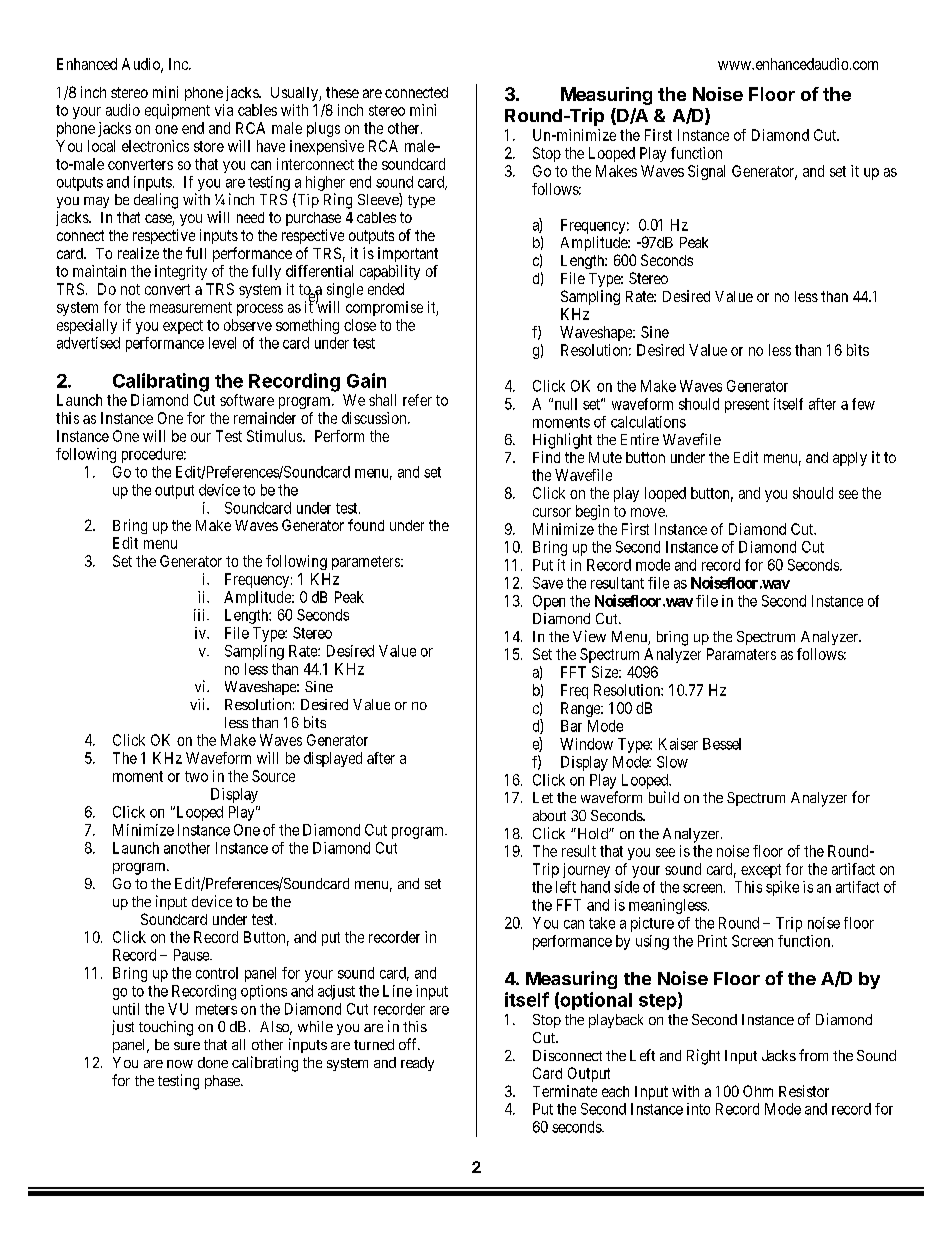  Describe the element at coordinates (706, 172) in the screenshot. I see `Signal` at that location.
